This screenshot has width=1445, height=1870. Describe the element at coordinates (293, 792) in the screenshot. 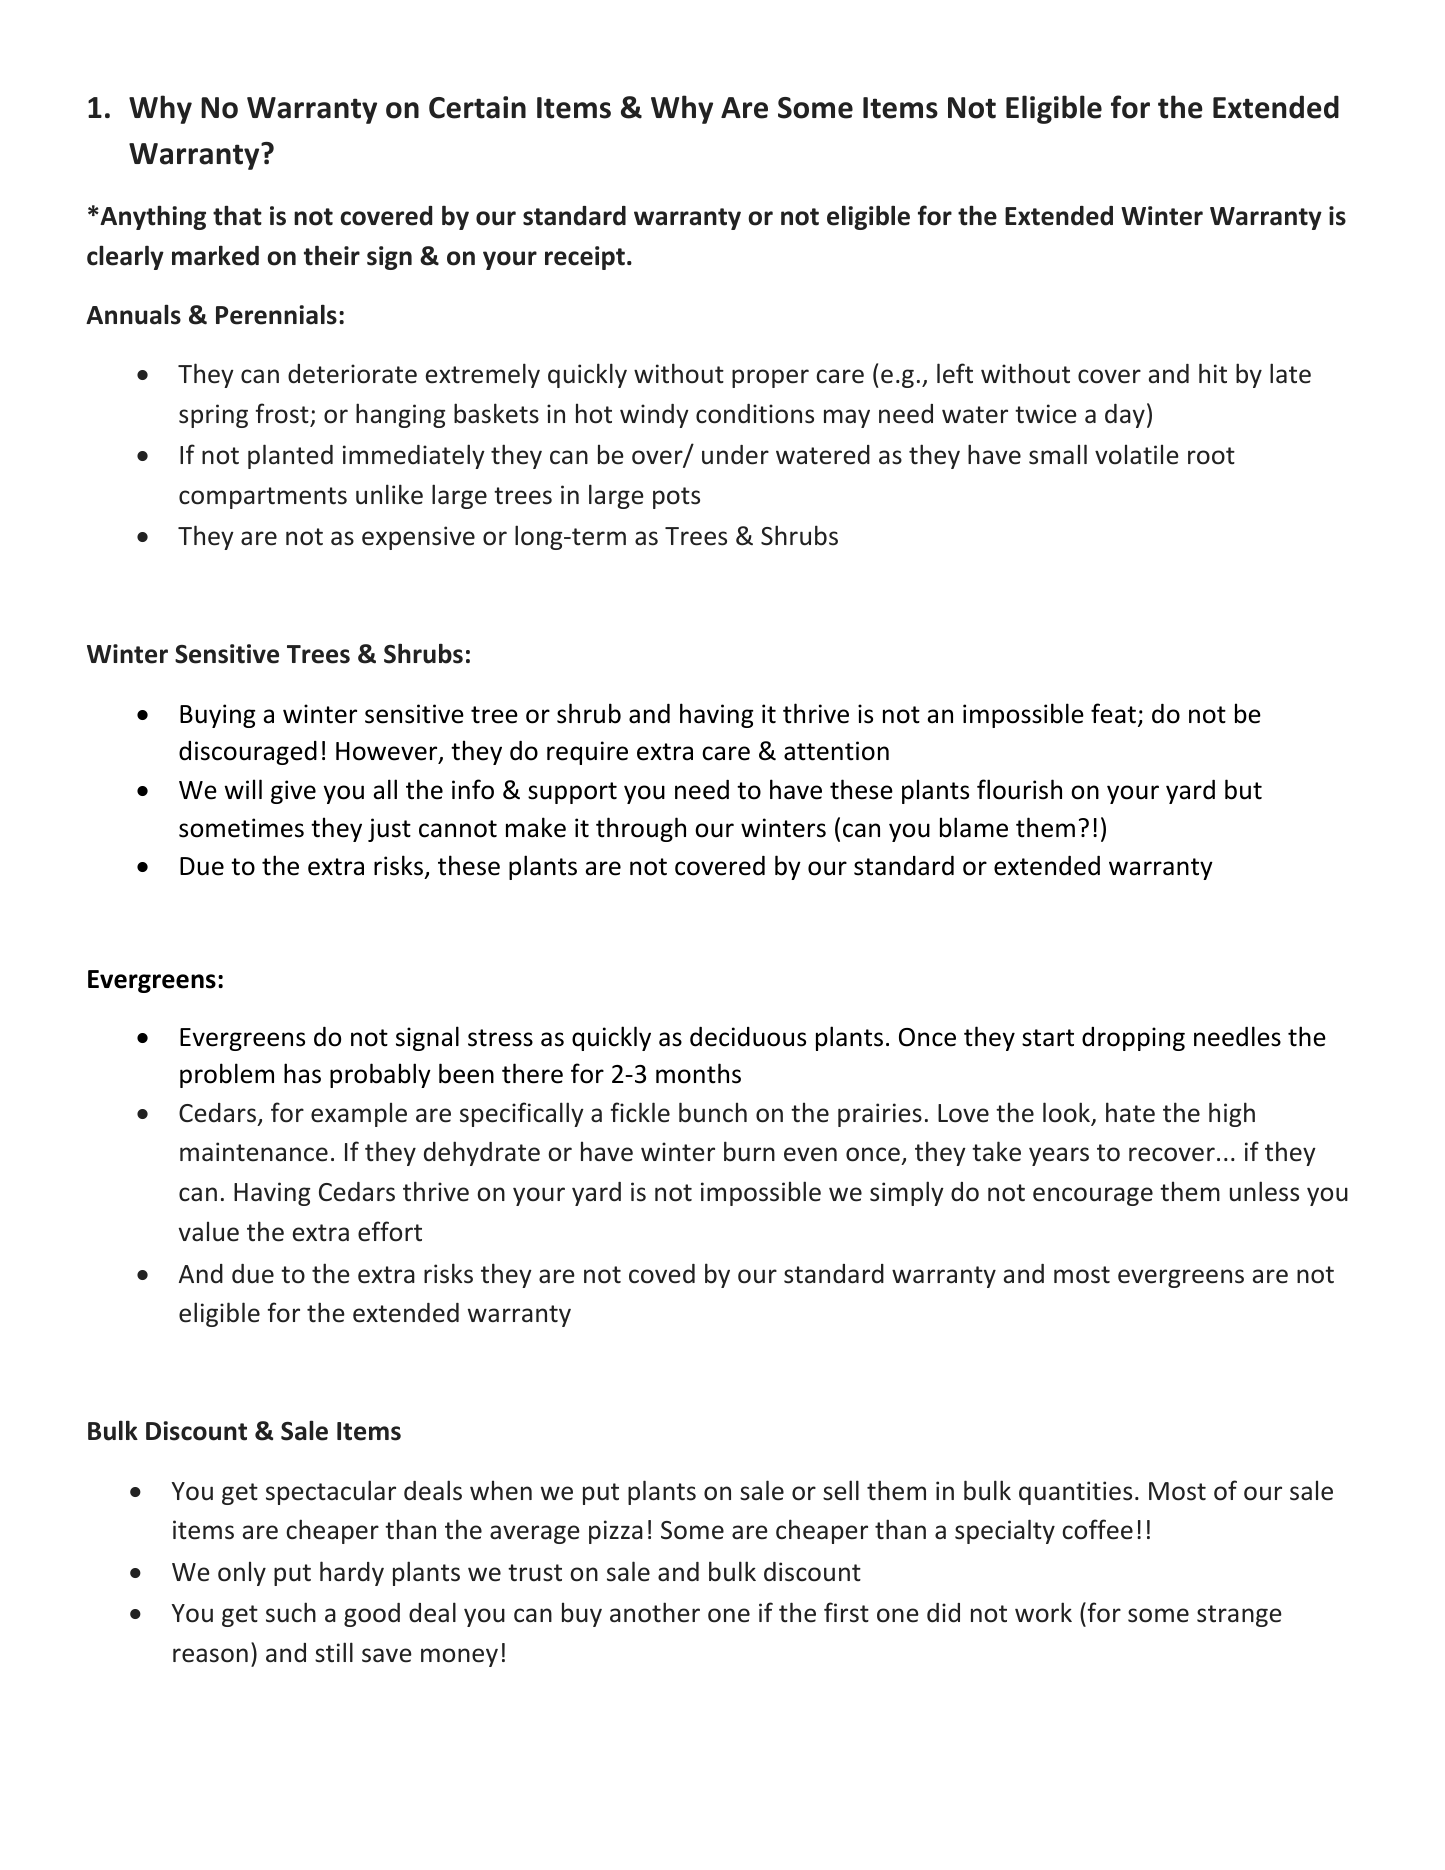

I see `give` at that location.
